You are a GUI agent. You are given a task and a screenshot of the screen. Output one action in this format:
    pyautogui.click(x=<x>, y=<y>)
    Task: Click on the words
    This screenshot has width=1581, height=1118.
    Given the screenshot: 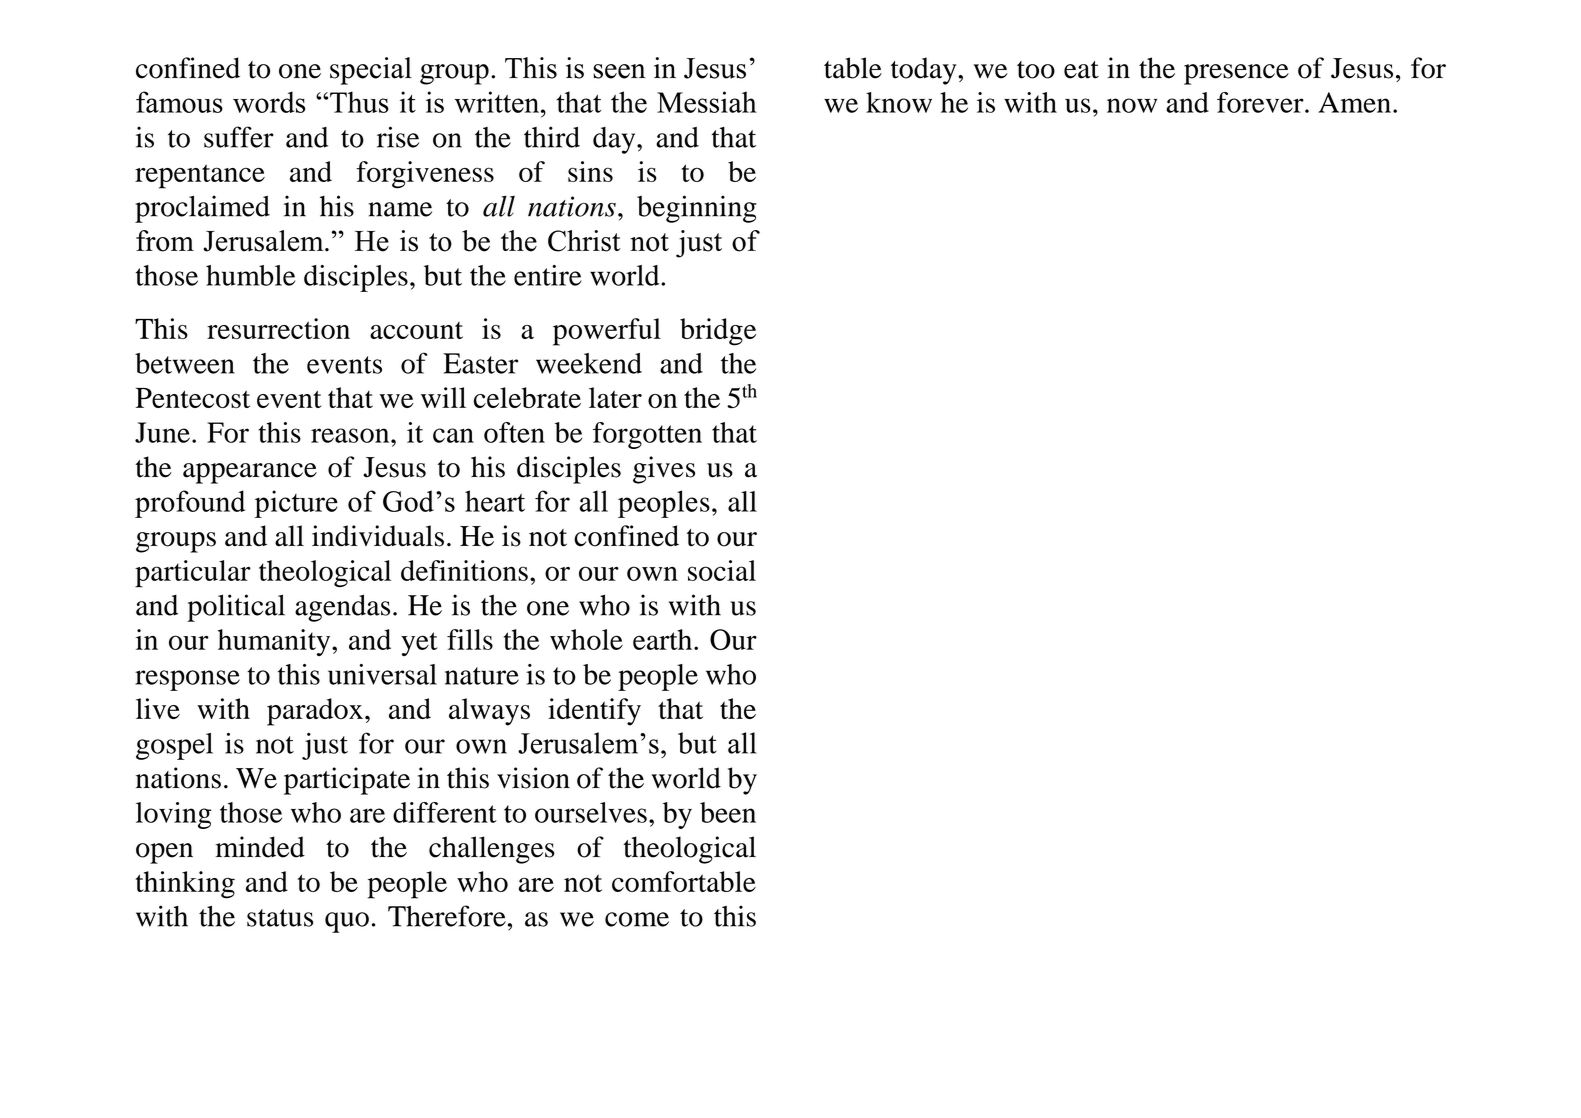 What is the action you would take?
    pyautogui.click(x=269, y=102)
